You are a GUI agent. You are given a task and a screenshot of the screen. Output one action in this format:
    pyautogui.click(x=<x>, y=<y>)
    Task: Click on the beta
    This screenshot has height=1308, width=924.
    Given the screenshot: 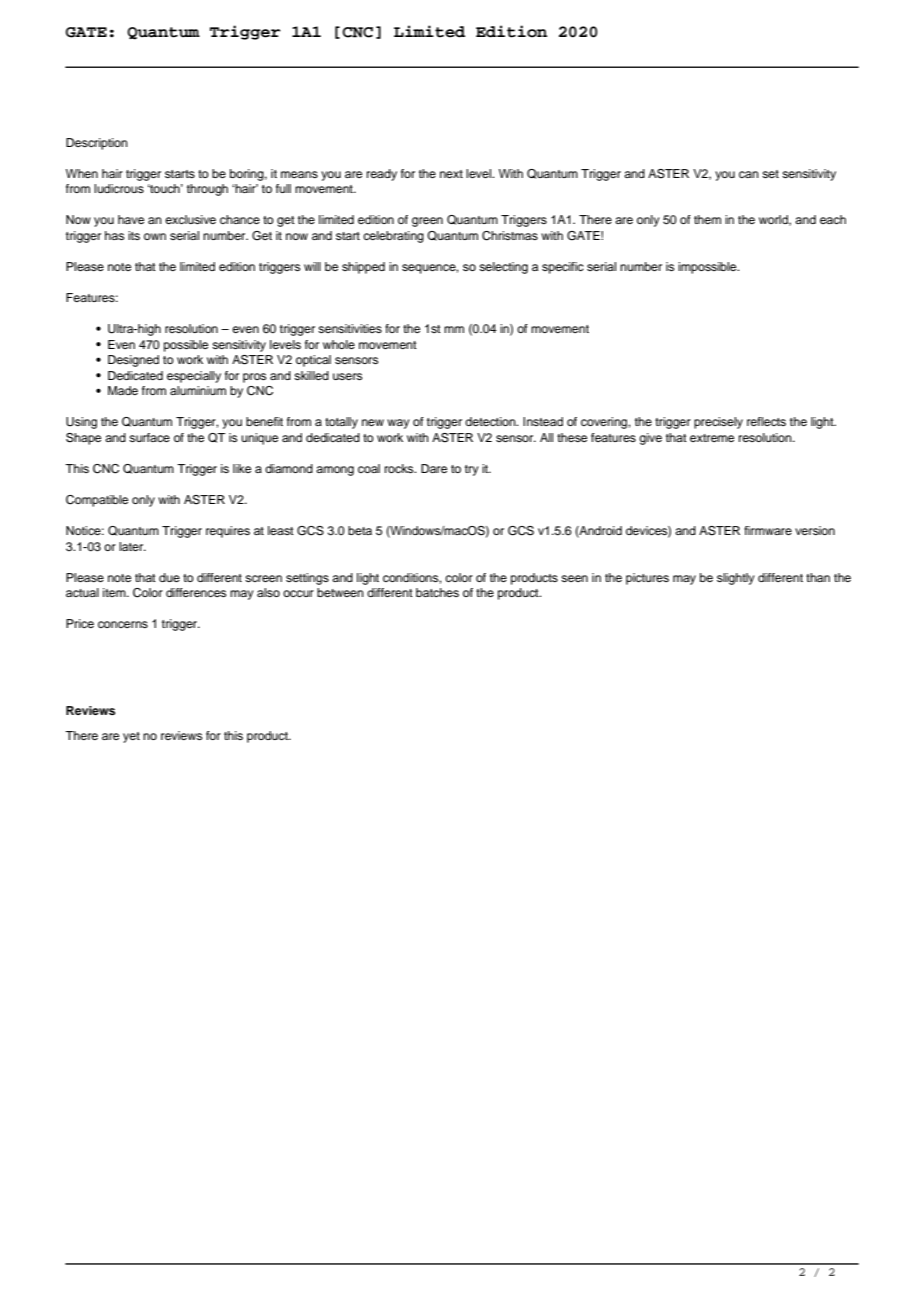 What is the action you would take?
    pyautogui.click(x=360, y=530)
